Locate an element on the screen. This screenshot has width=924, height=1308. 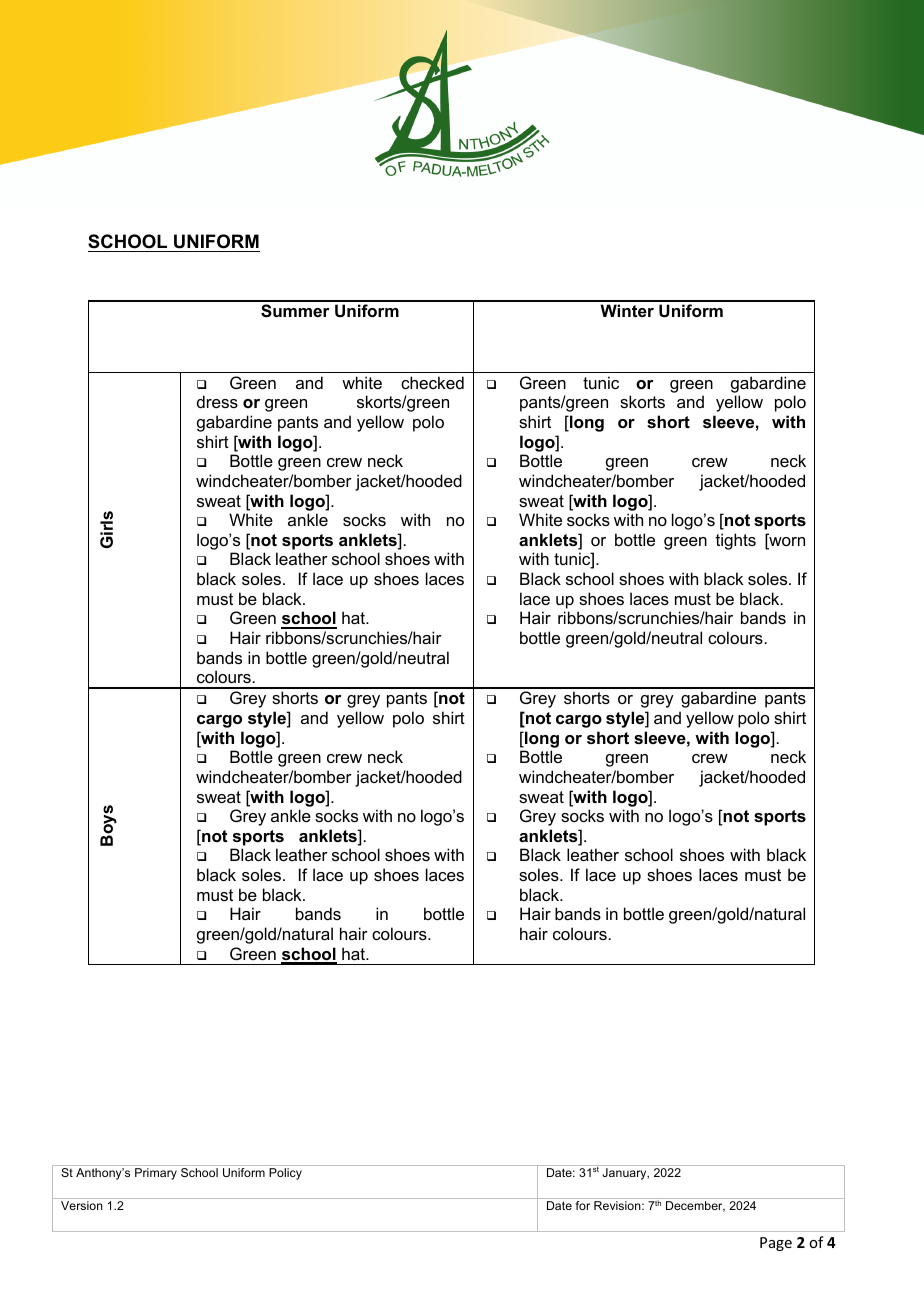
Primary is located at coordinates (156, 1174).
